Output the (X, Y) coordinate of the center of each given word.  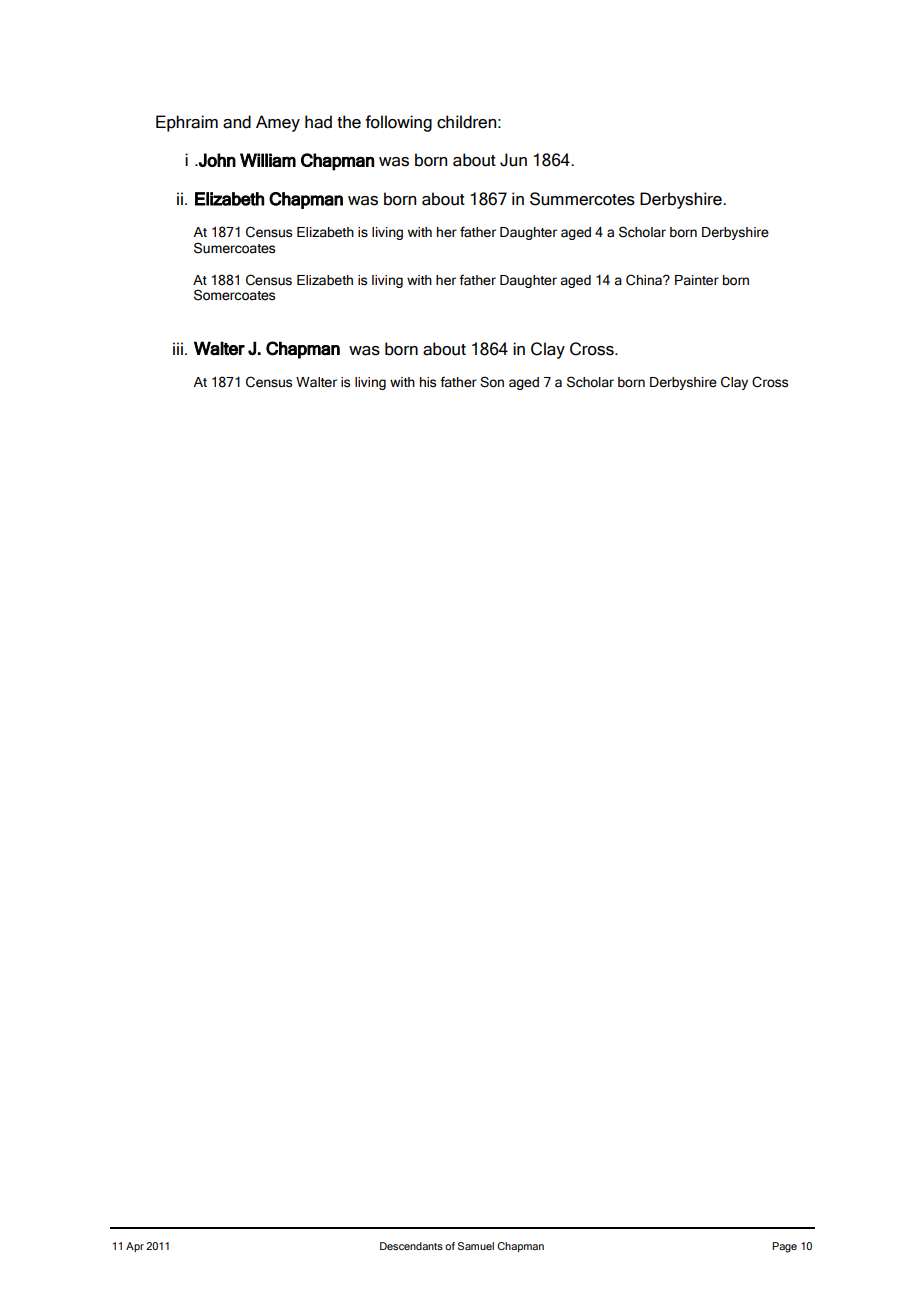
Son (492, 382)
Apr (135, 1247)
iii (178, 348)
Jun (513, 160)
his (428, 382)
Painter (697, 280)
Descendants (411, 1246)
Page (784, 1247)
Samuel (476, 1246)
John (216, 160)
